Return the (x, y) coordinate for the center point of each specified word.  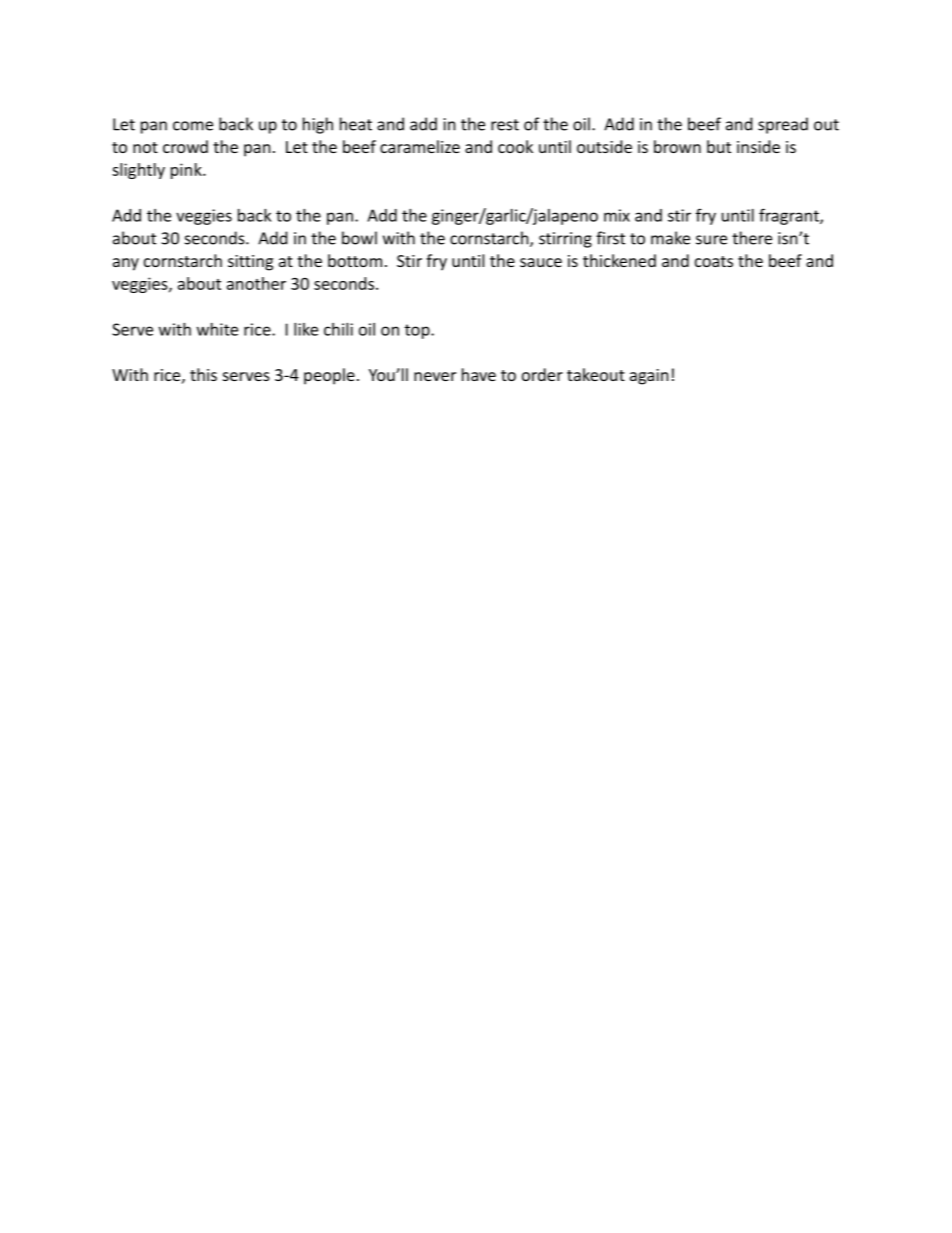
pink (187, 171)
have (479, 374)
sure (711, 240)
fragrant (790, 216)
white (217, 329)
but (719, 146)
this (203, 374)
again (649, 377)
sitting (250, 263)
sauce (541, 262)
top (418, 331)
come (193, 126)
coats (714, 261)
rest (505, 125)
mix (617, 215)
